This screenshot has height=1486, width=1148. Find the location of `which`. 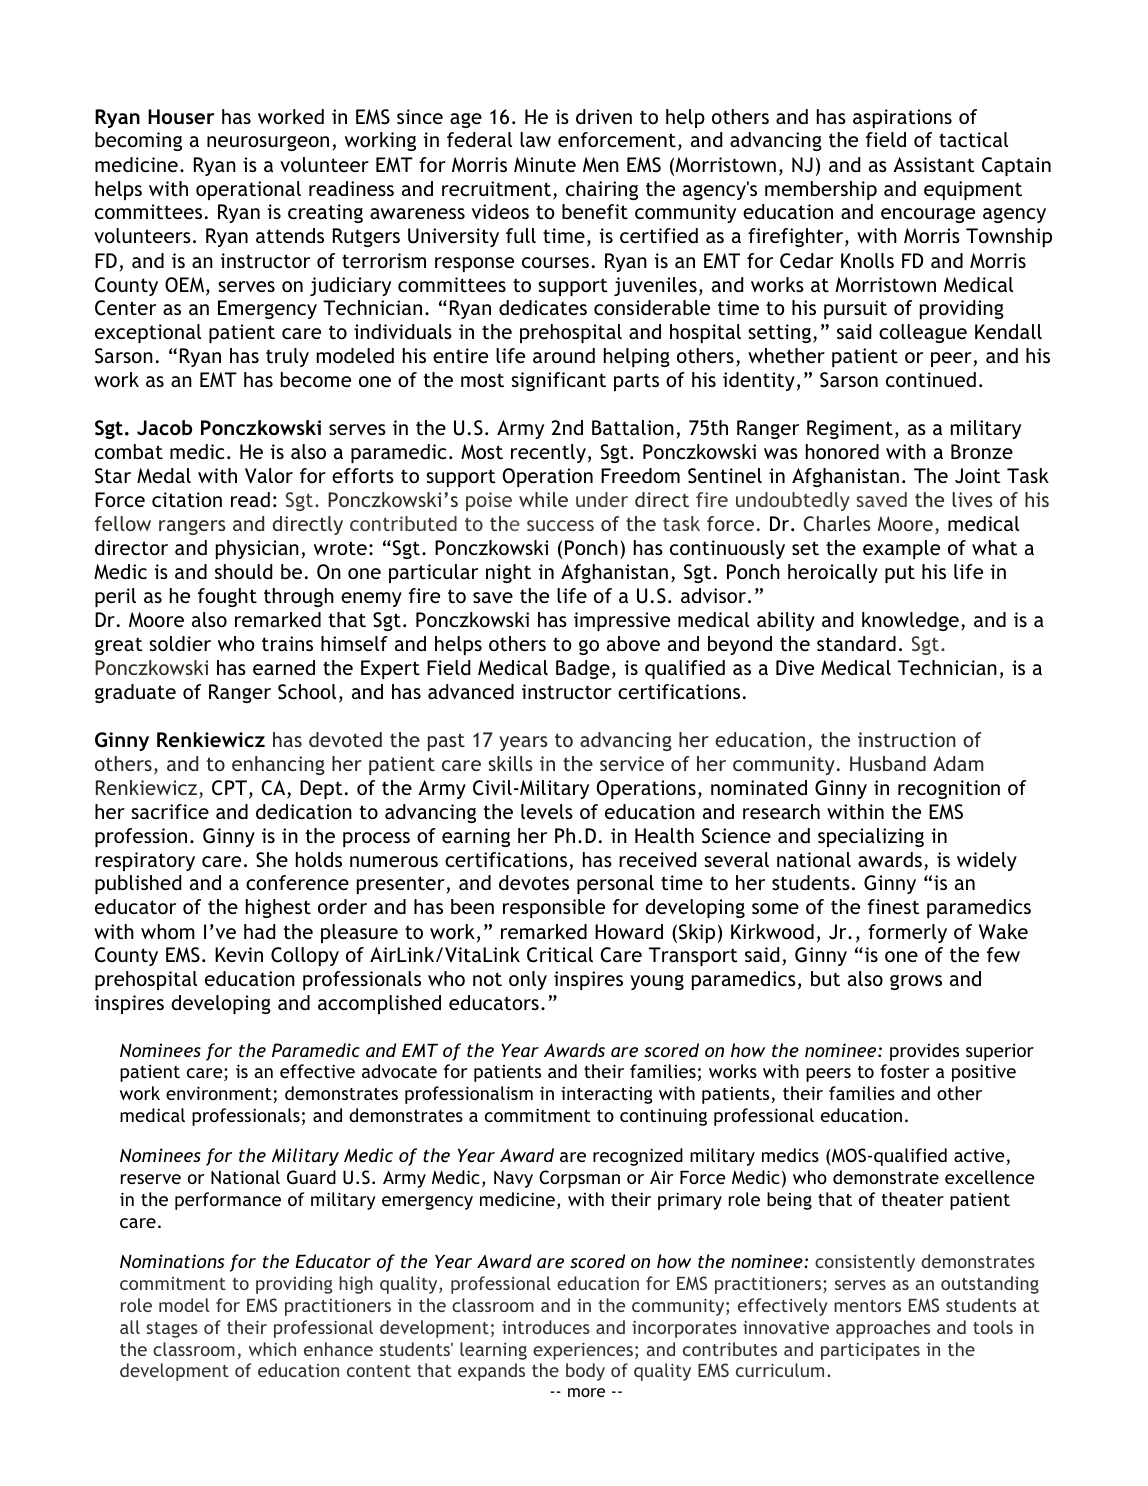

which is located at coordinates (272, 1349).
